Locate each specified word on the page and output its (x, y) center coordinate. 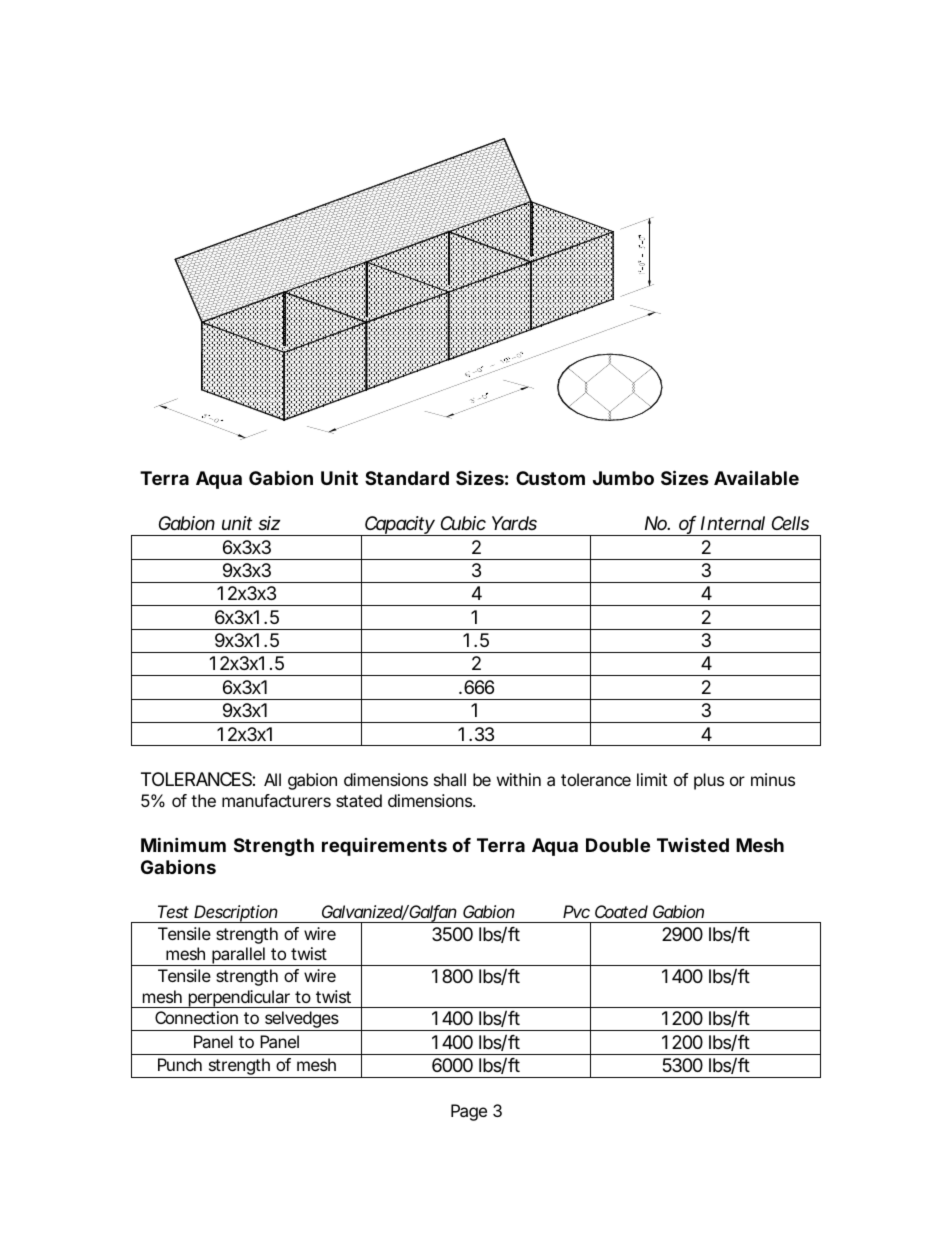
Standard (407, 478)
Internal (733, 523)
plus (709, 781)
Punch (180, 1064)
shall (450, 779)
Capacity (398, 526)
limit (652, 779)
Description (236, 914)
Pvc (576, 911)
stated (359, 800)
